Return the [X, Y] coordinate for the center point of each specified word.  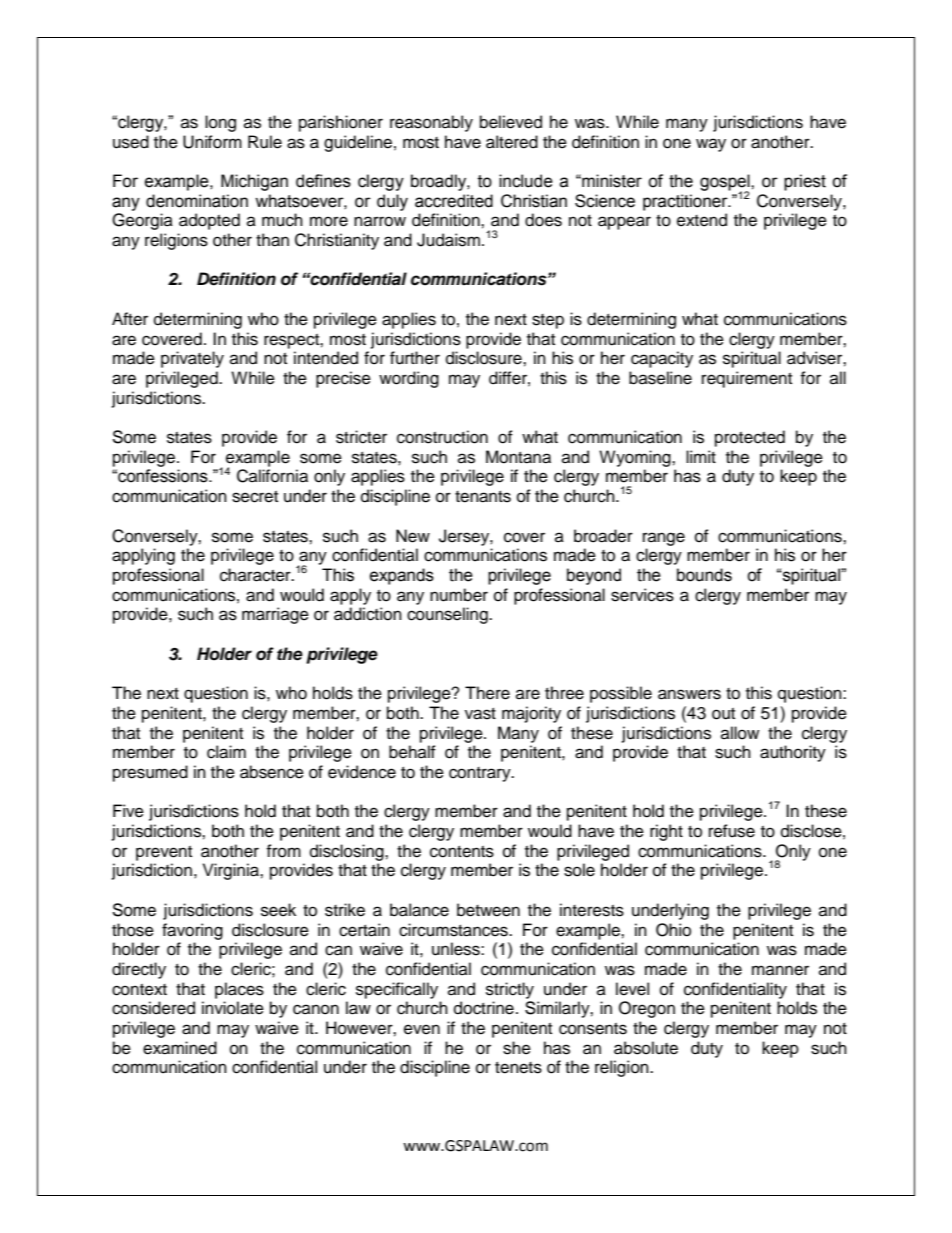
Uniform [212, 142]
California [272, 476]
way [711, 145]
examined [180, 1048]
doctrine [484, 1008]
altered [512, 142]
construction [442, 437]
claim [226, 752]
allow [740, 733]
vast [480, 714]
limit [701, 456]
